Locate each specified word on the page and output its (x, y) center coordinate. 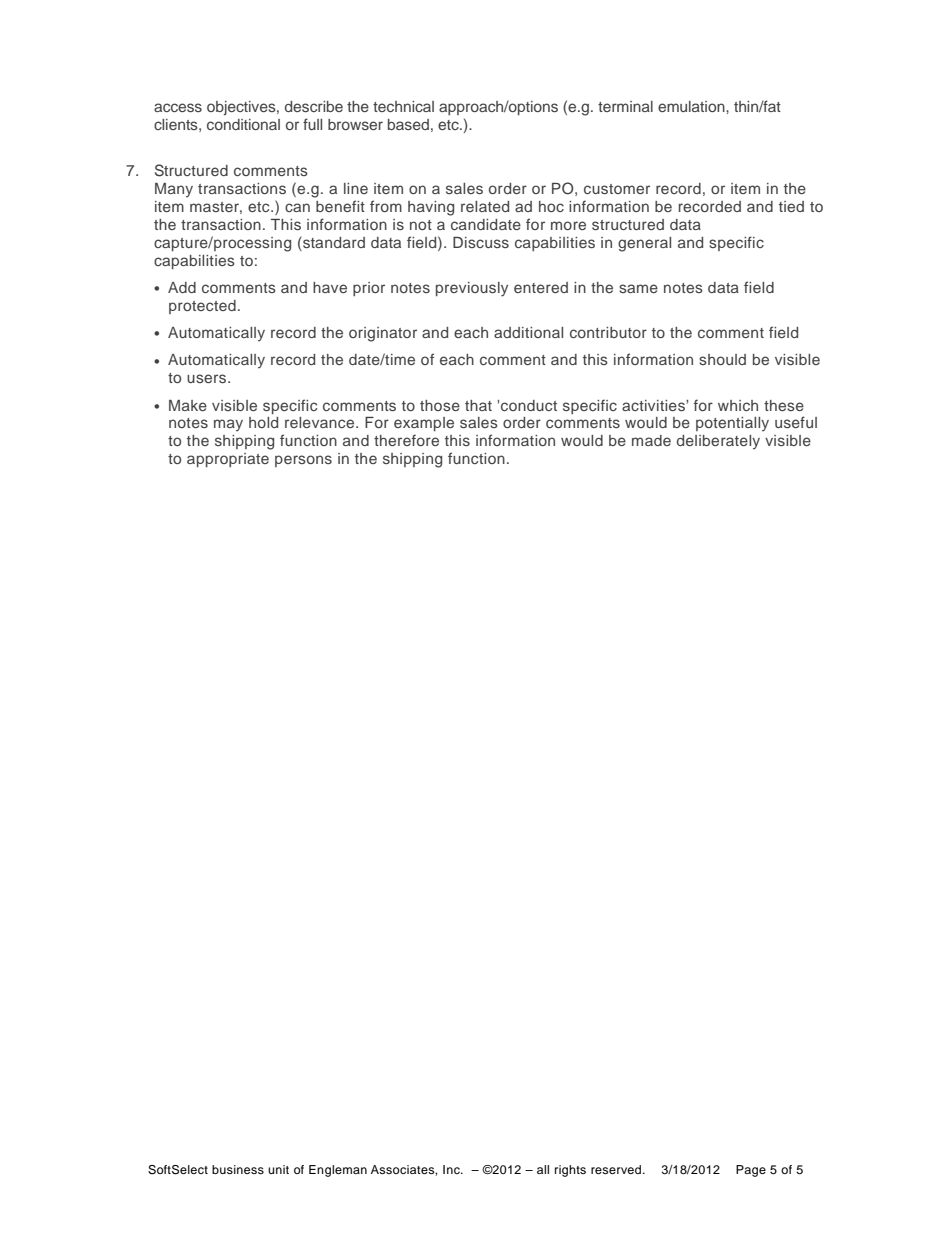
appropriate (228, 460)
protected (202, 307)
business (238, 1169)
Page (751, 1171)
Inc (452, 1169)
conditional (243, 124)
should (722, 359)
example (424, 424)
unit (278, 1169)
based (408, 124)
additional (528, 332)
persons (303, 461)
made (651, 440)
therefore (406, 440)
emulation (692, 106)
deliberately (718, 442)
